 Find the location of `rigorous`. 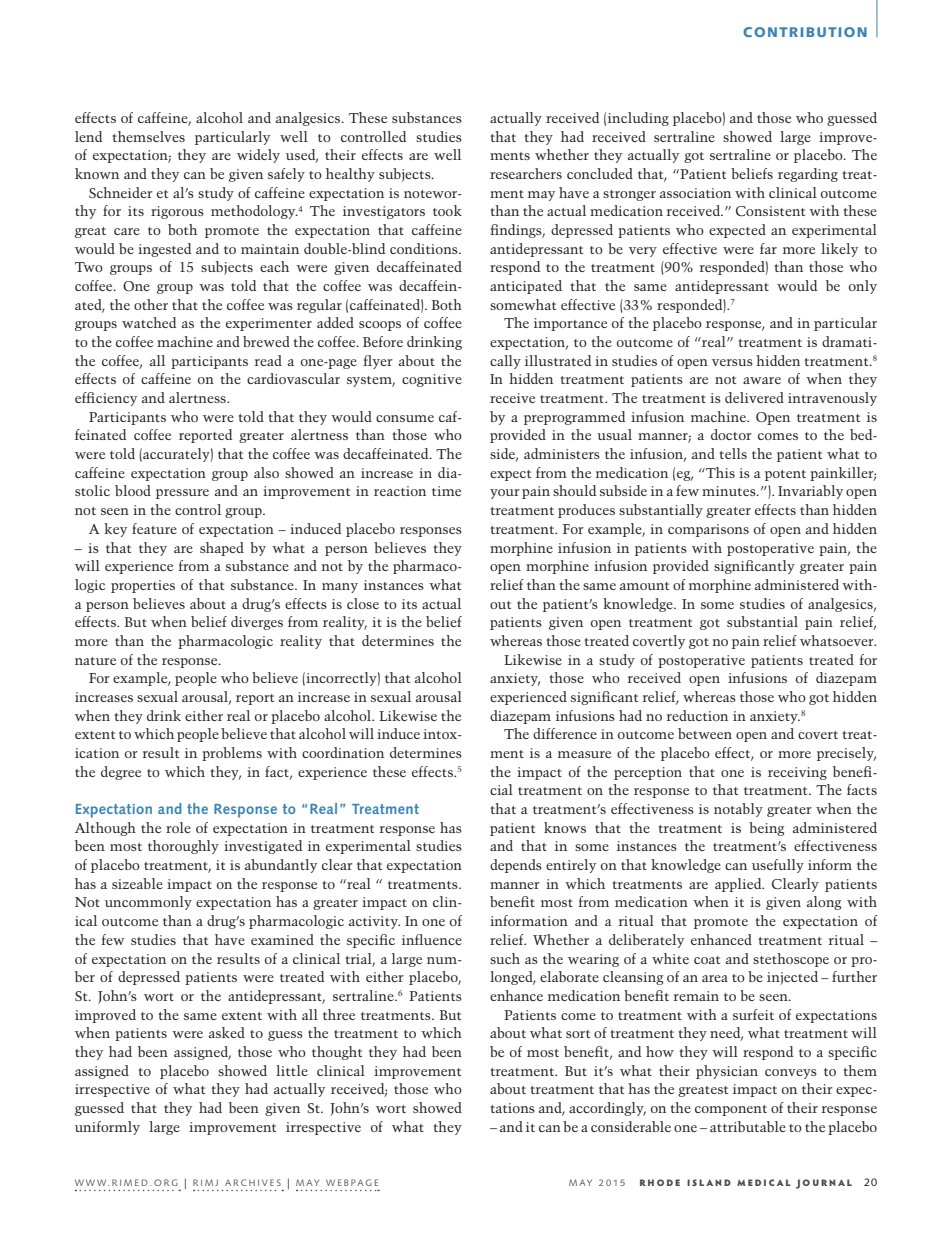

rigorous is located at coordinates (177, 212).
